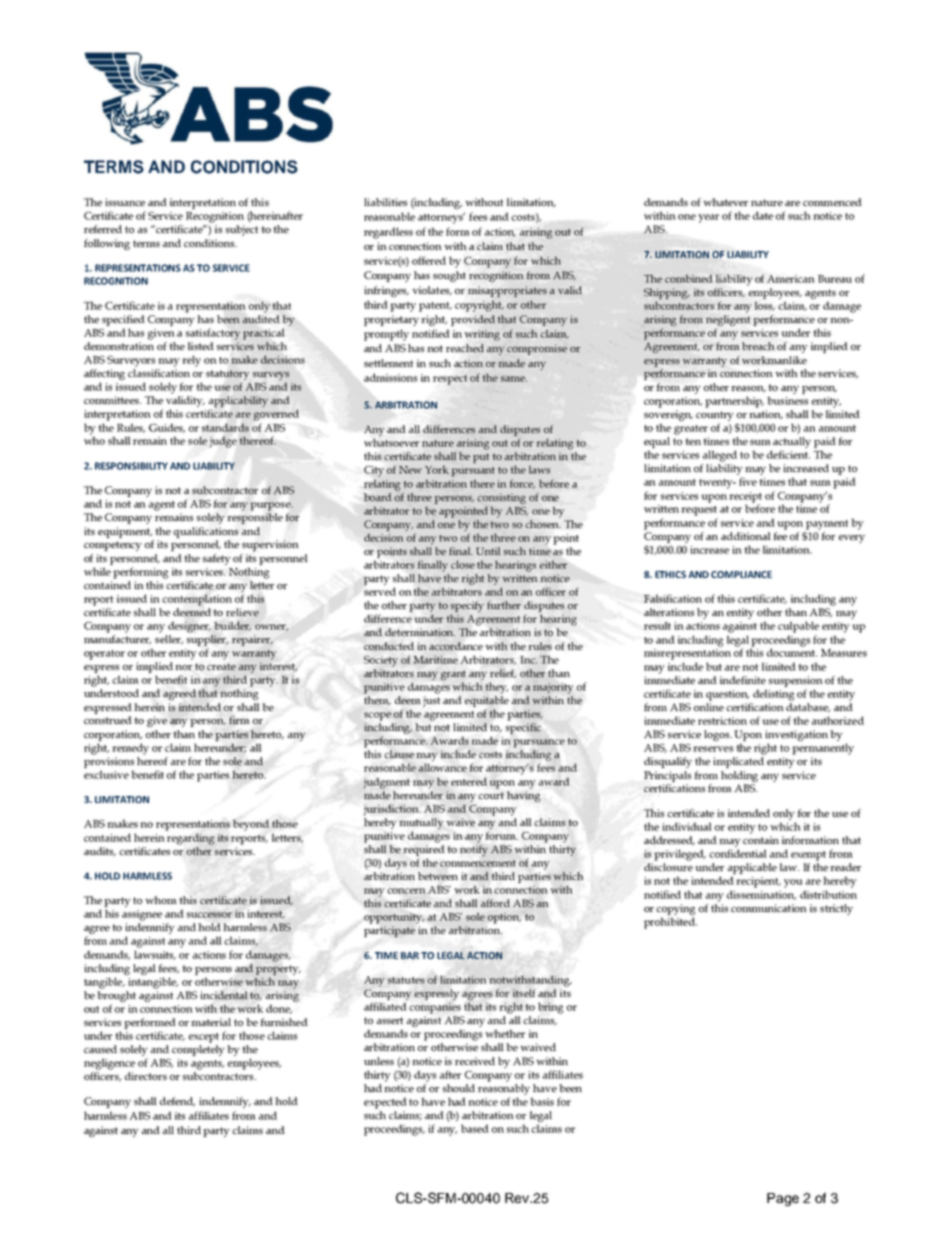  I want to click on based, so click(475, 1128).
